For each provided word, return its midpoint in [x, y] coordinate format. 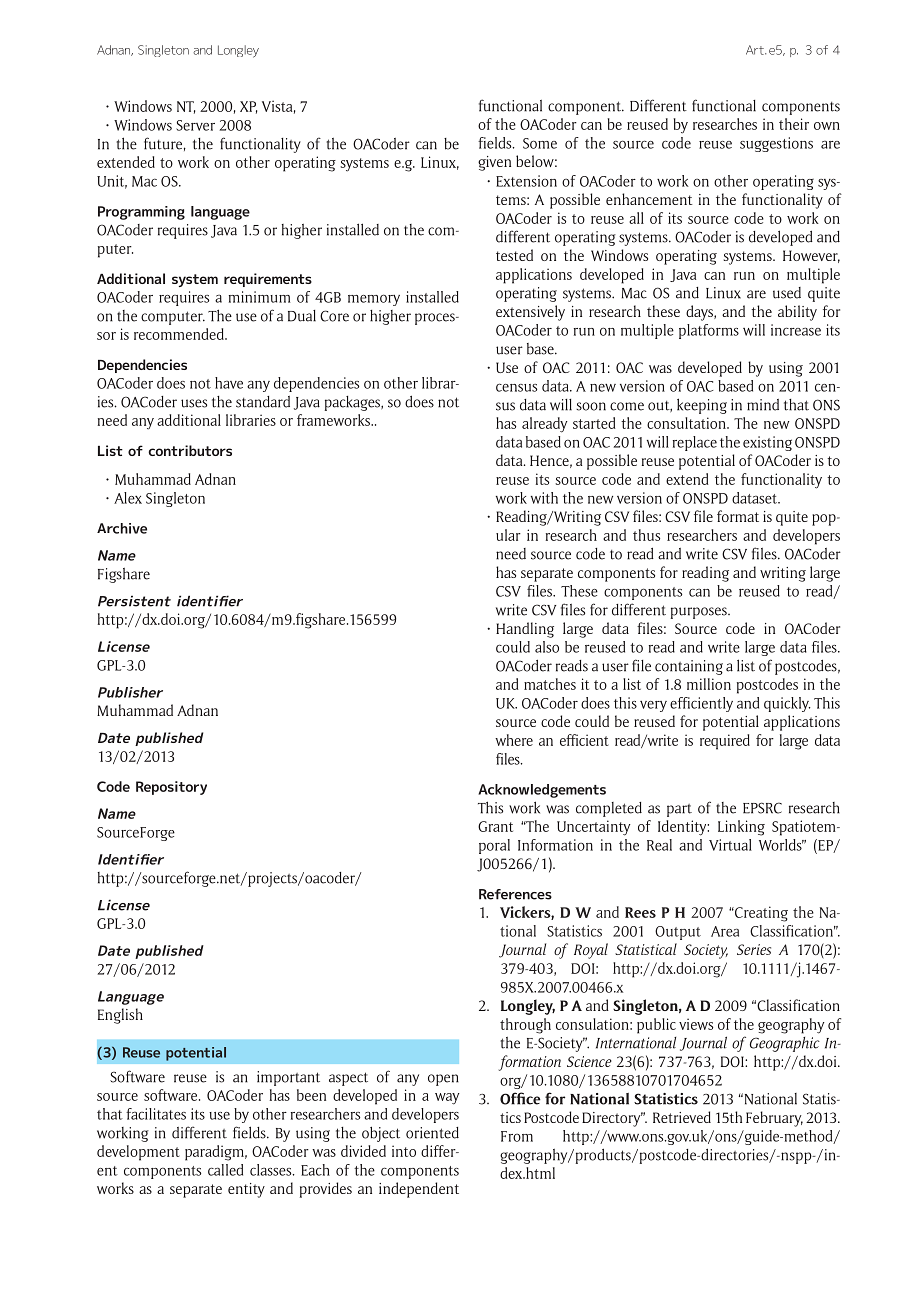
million [709, 684]
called [225, 1170]
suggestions [776, 144]
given [494, 163]
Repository [171, 788]
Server [195, 125]
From [517, 1136]
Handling [525, 630]
